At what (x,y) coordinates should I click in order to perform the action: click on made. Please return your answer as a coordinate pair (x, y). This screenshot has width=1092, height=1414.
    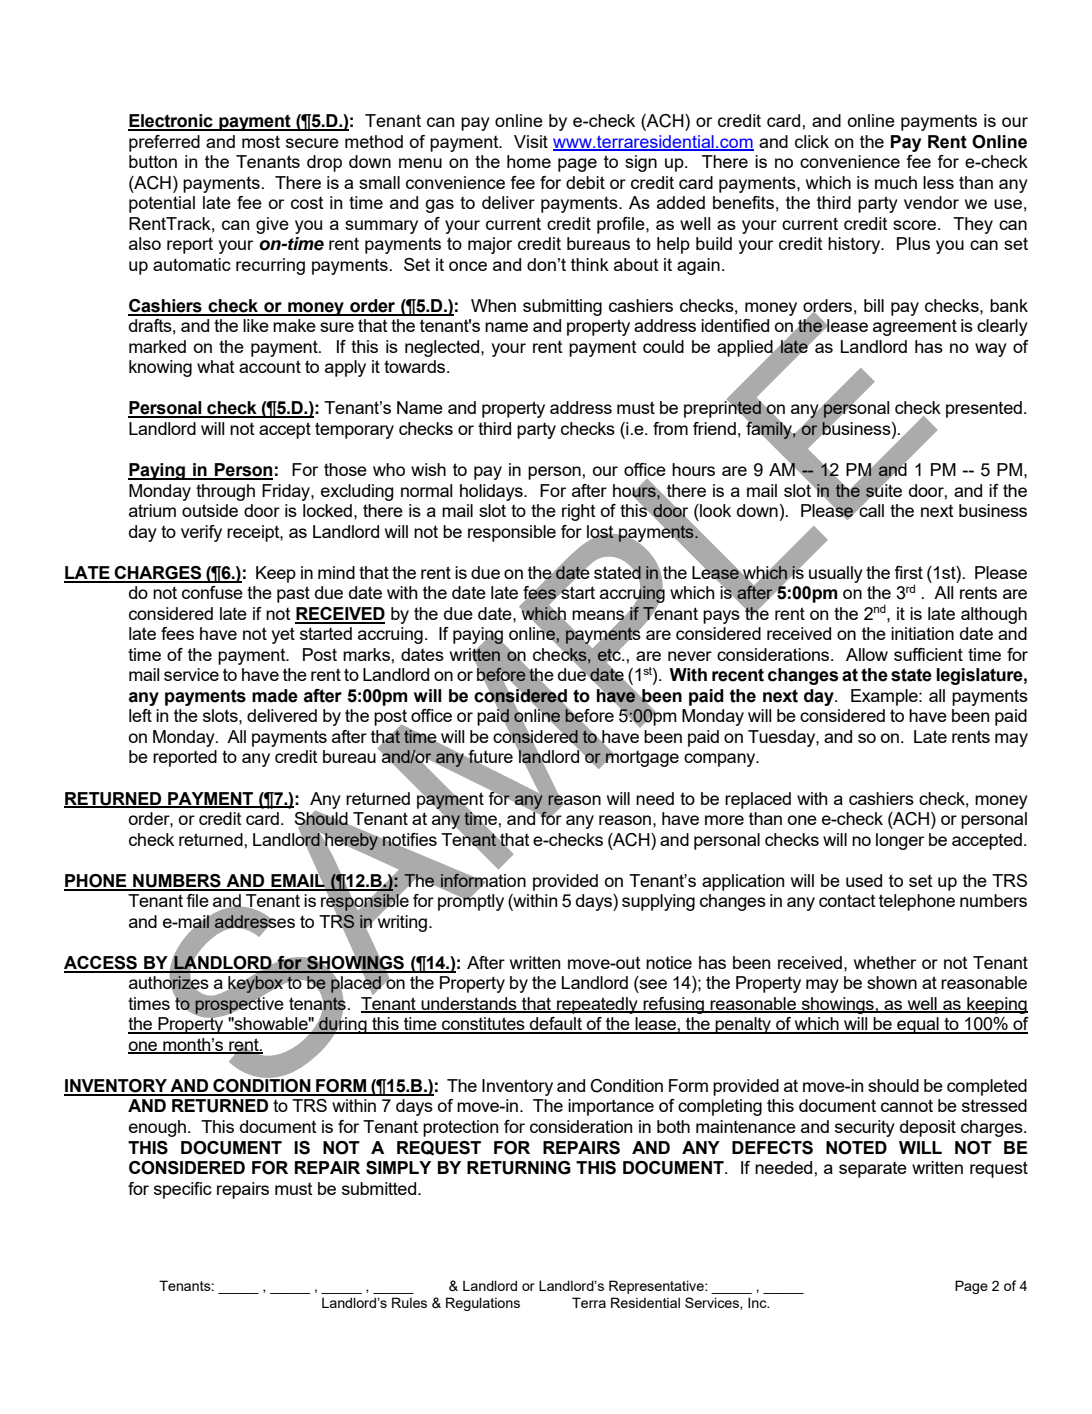
    Looking at the image, I should click on (275, 696).
